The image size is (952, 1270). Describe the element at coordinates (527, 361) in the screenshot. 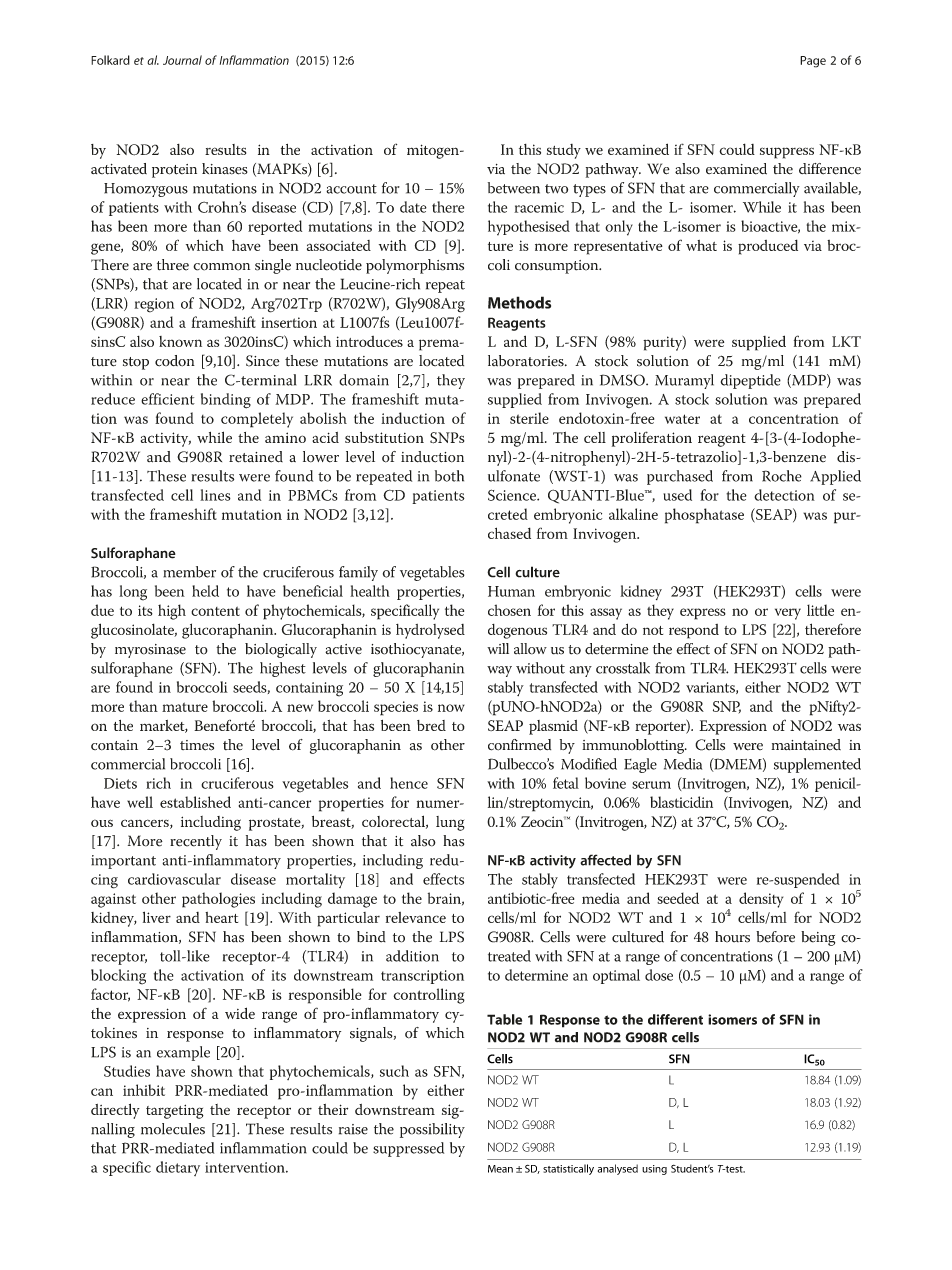

I see `laboratories` at that location.
